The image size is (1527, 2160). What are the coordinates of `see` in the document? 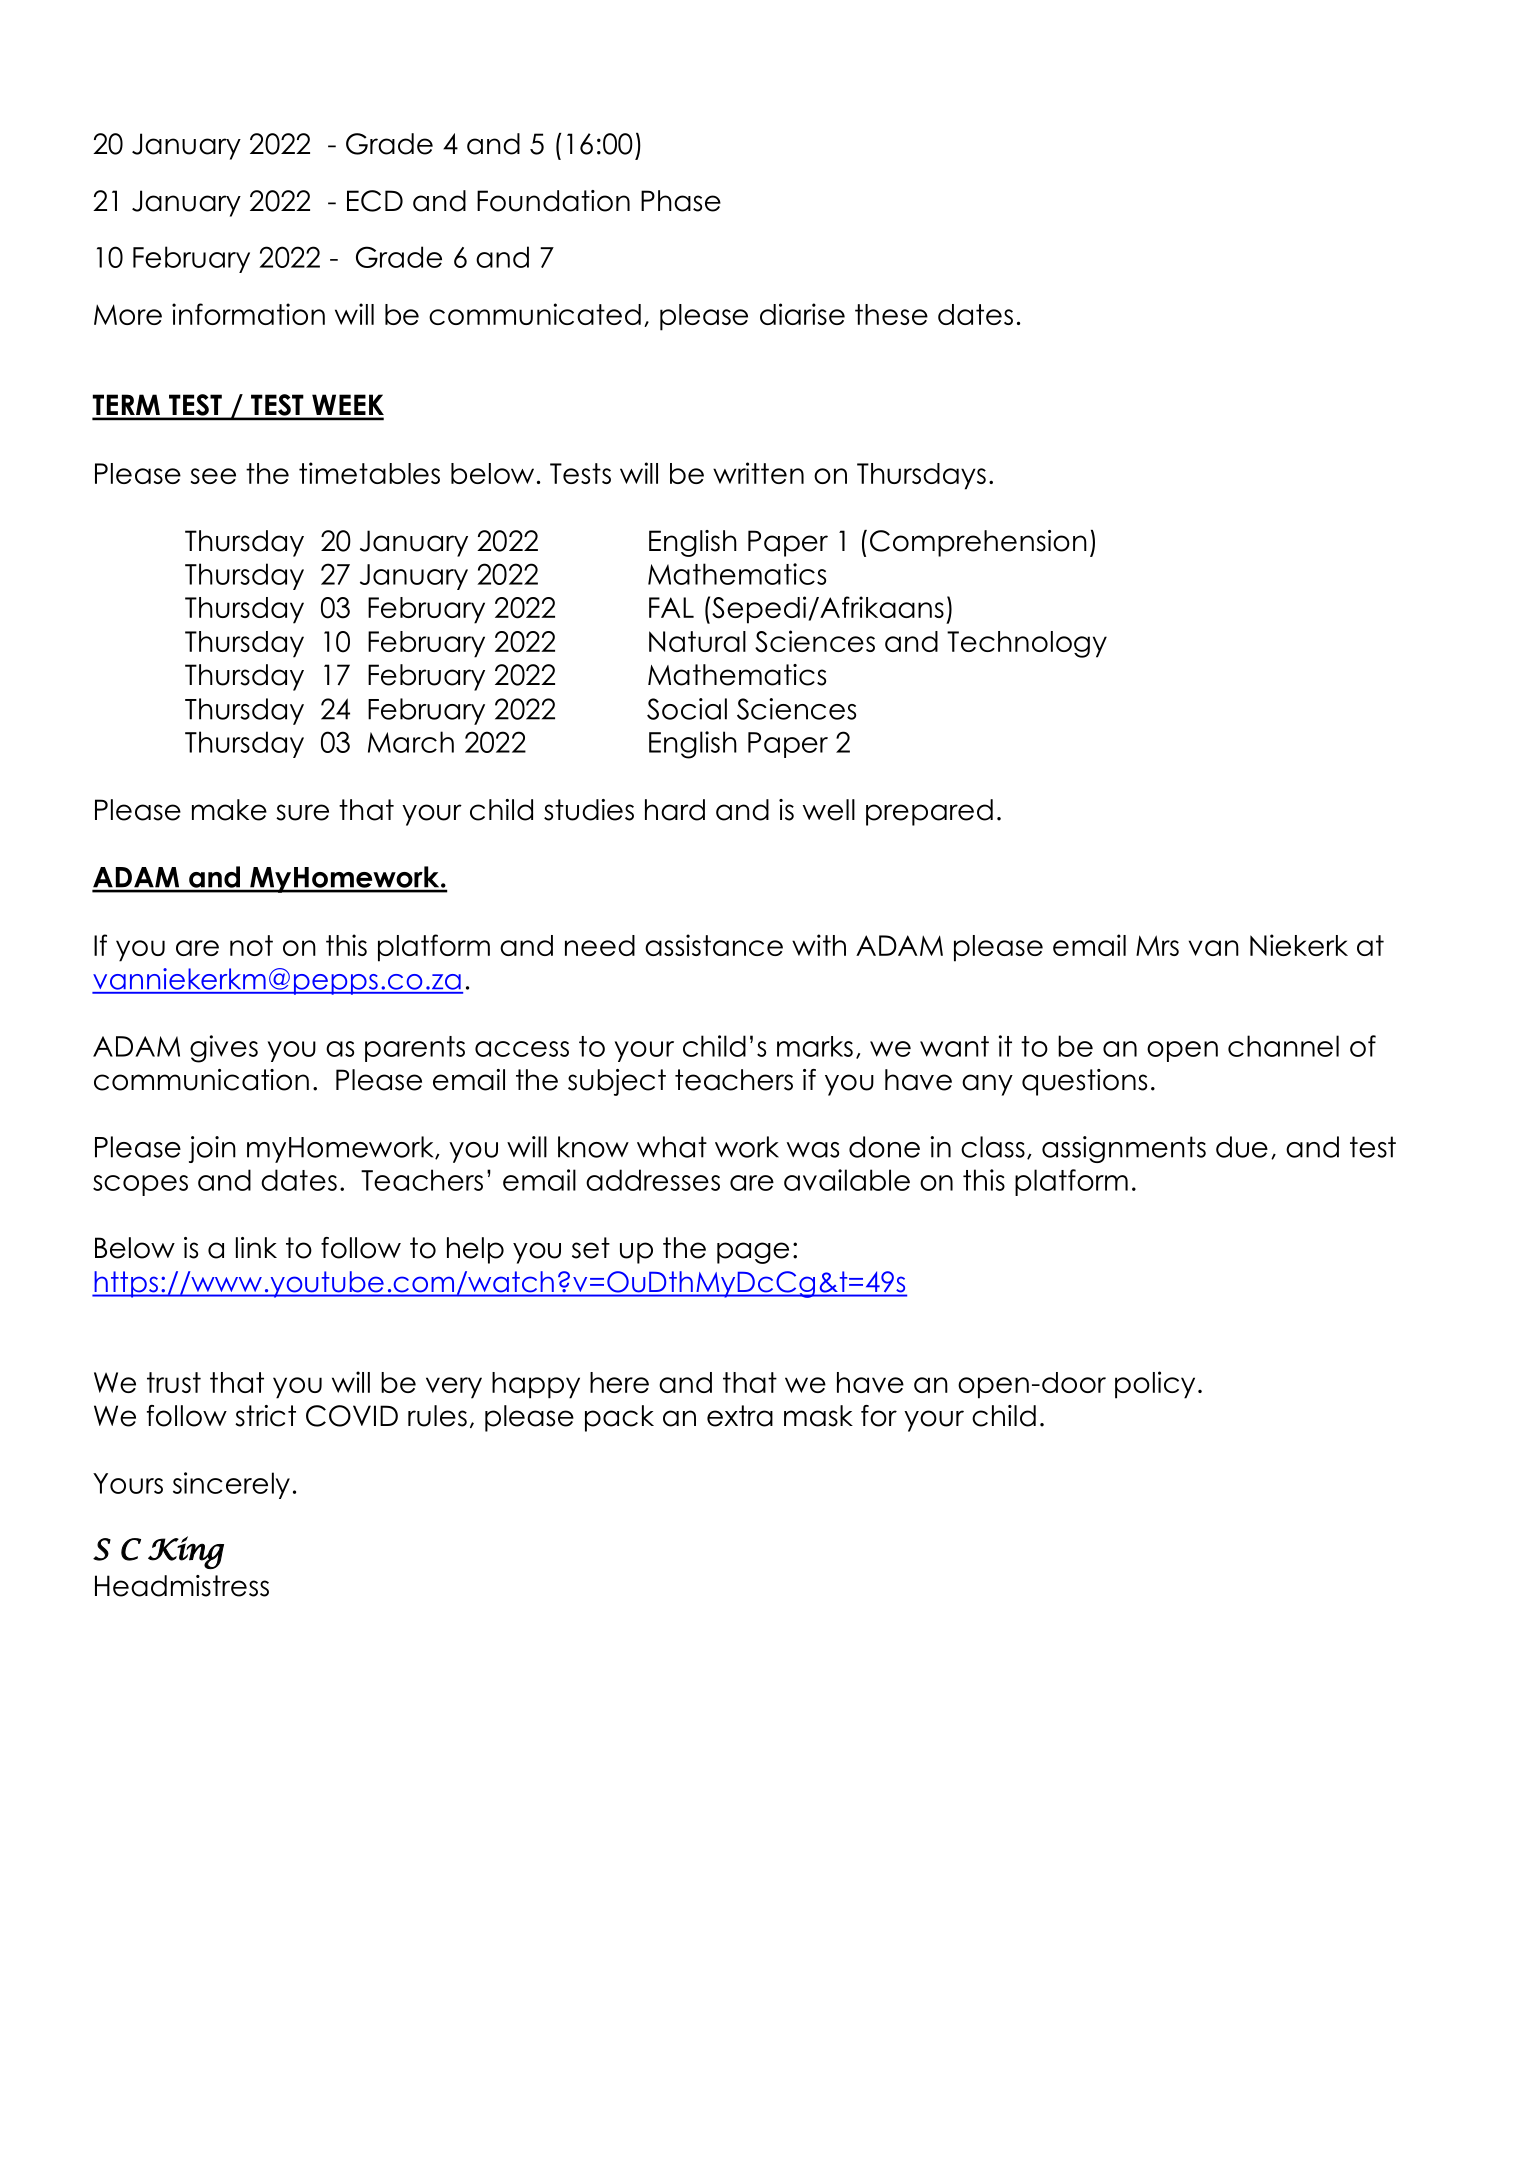 It's located at (213, 476).
